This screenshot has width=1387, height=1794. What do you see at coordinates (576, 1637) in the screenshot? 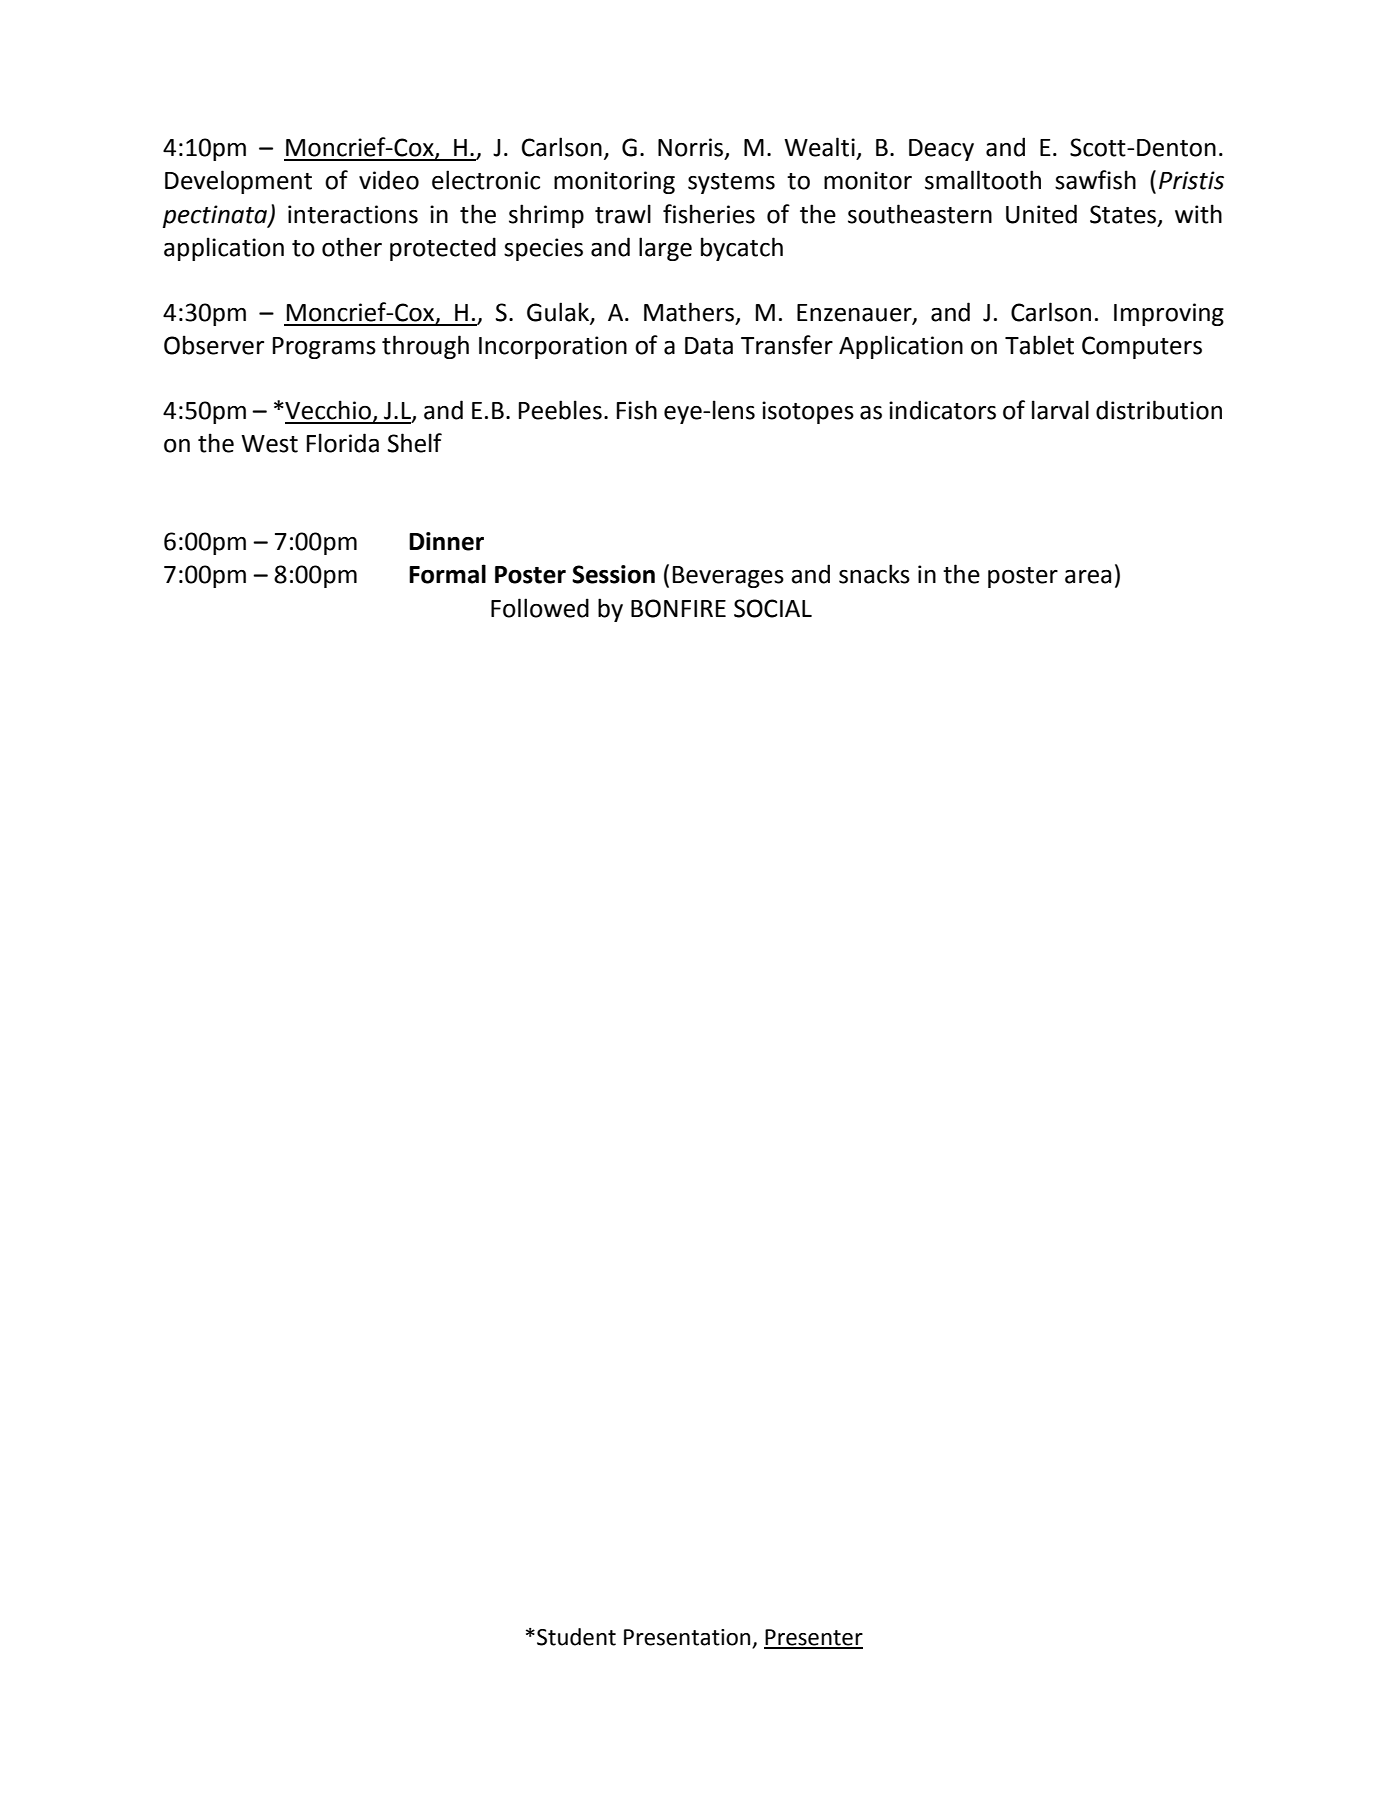
I see `Student` at bounding box center [576, 1637].
